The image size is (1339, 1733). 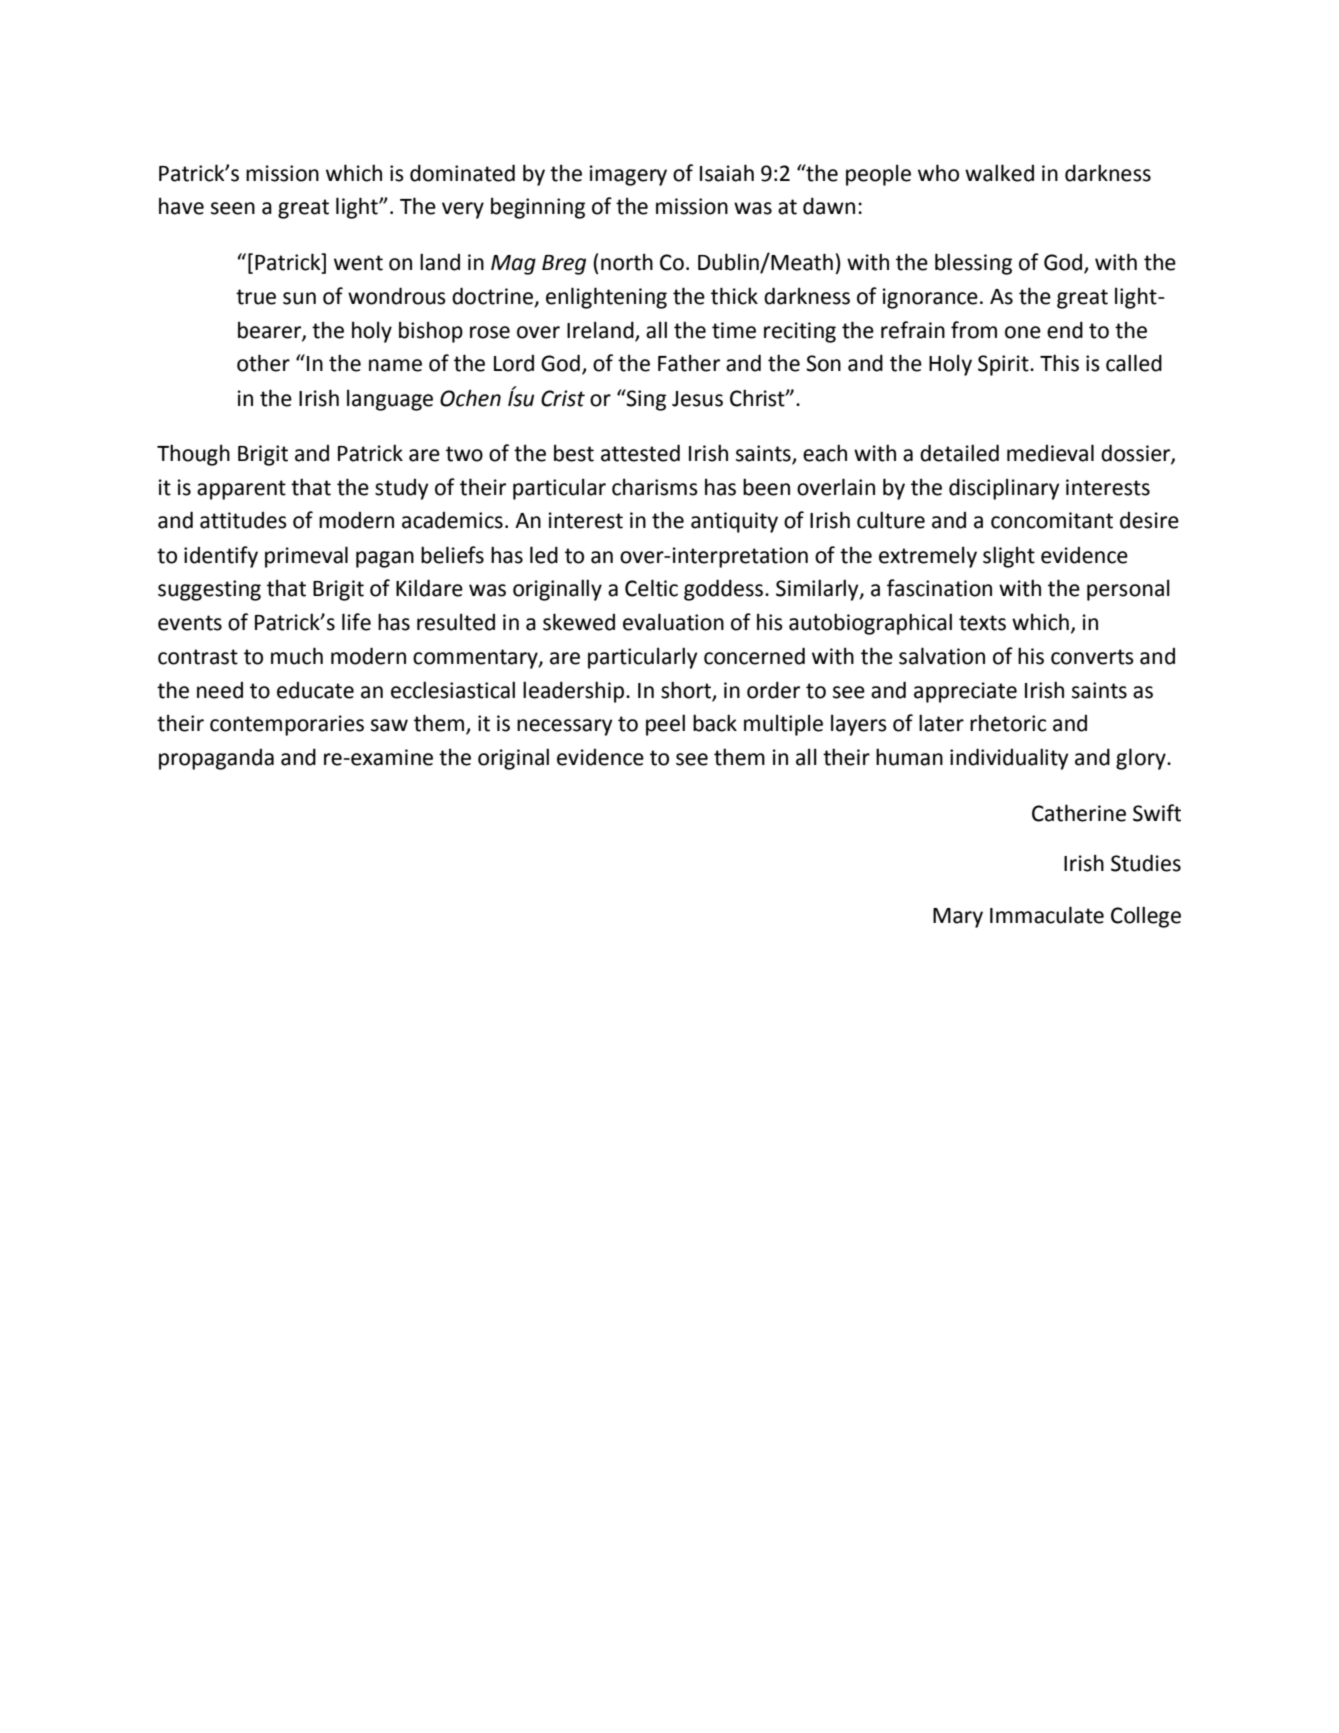 I want to click on converts, so click(x=1092, y=657).
